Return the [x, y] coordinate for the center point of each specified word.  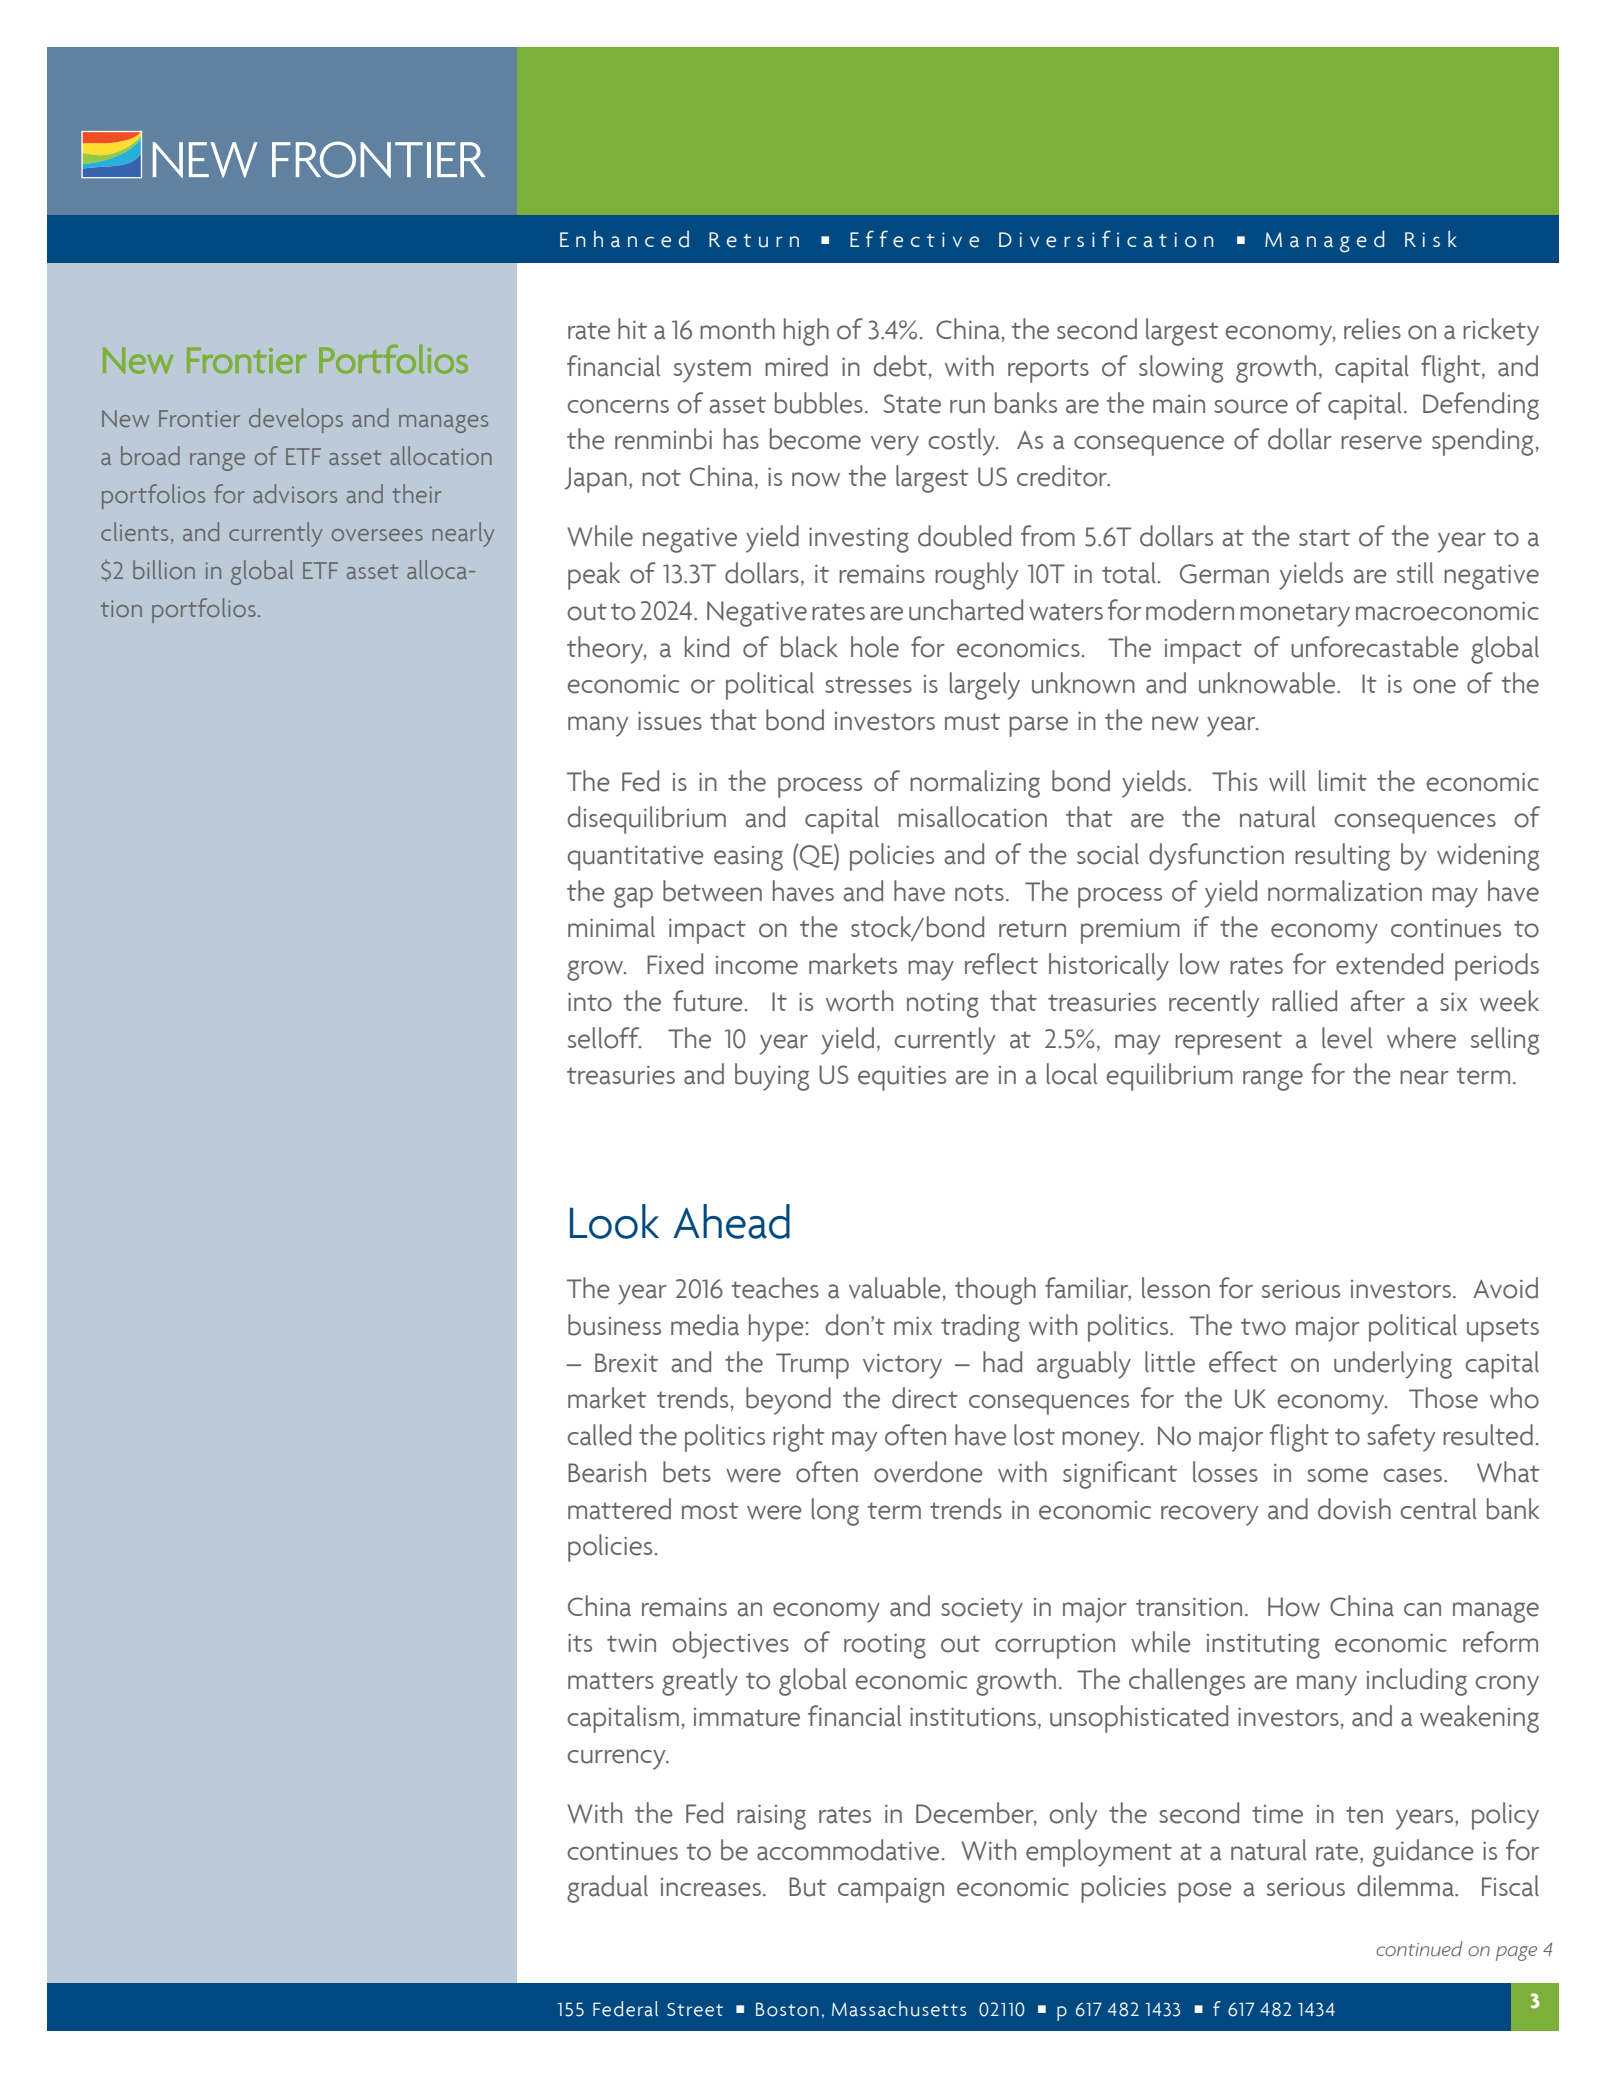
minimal [611, 927]
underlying [1393, 1365]
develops [296, 420]
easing [748, 858]
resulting [1342, 857]
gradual [607, 1889]
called [599, 1435]
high [806, 332]
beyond [788, 1401]
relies [1372, 329]
